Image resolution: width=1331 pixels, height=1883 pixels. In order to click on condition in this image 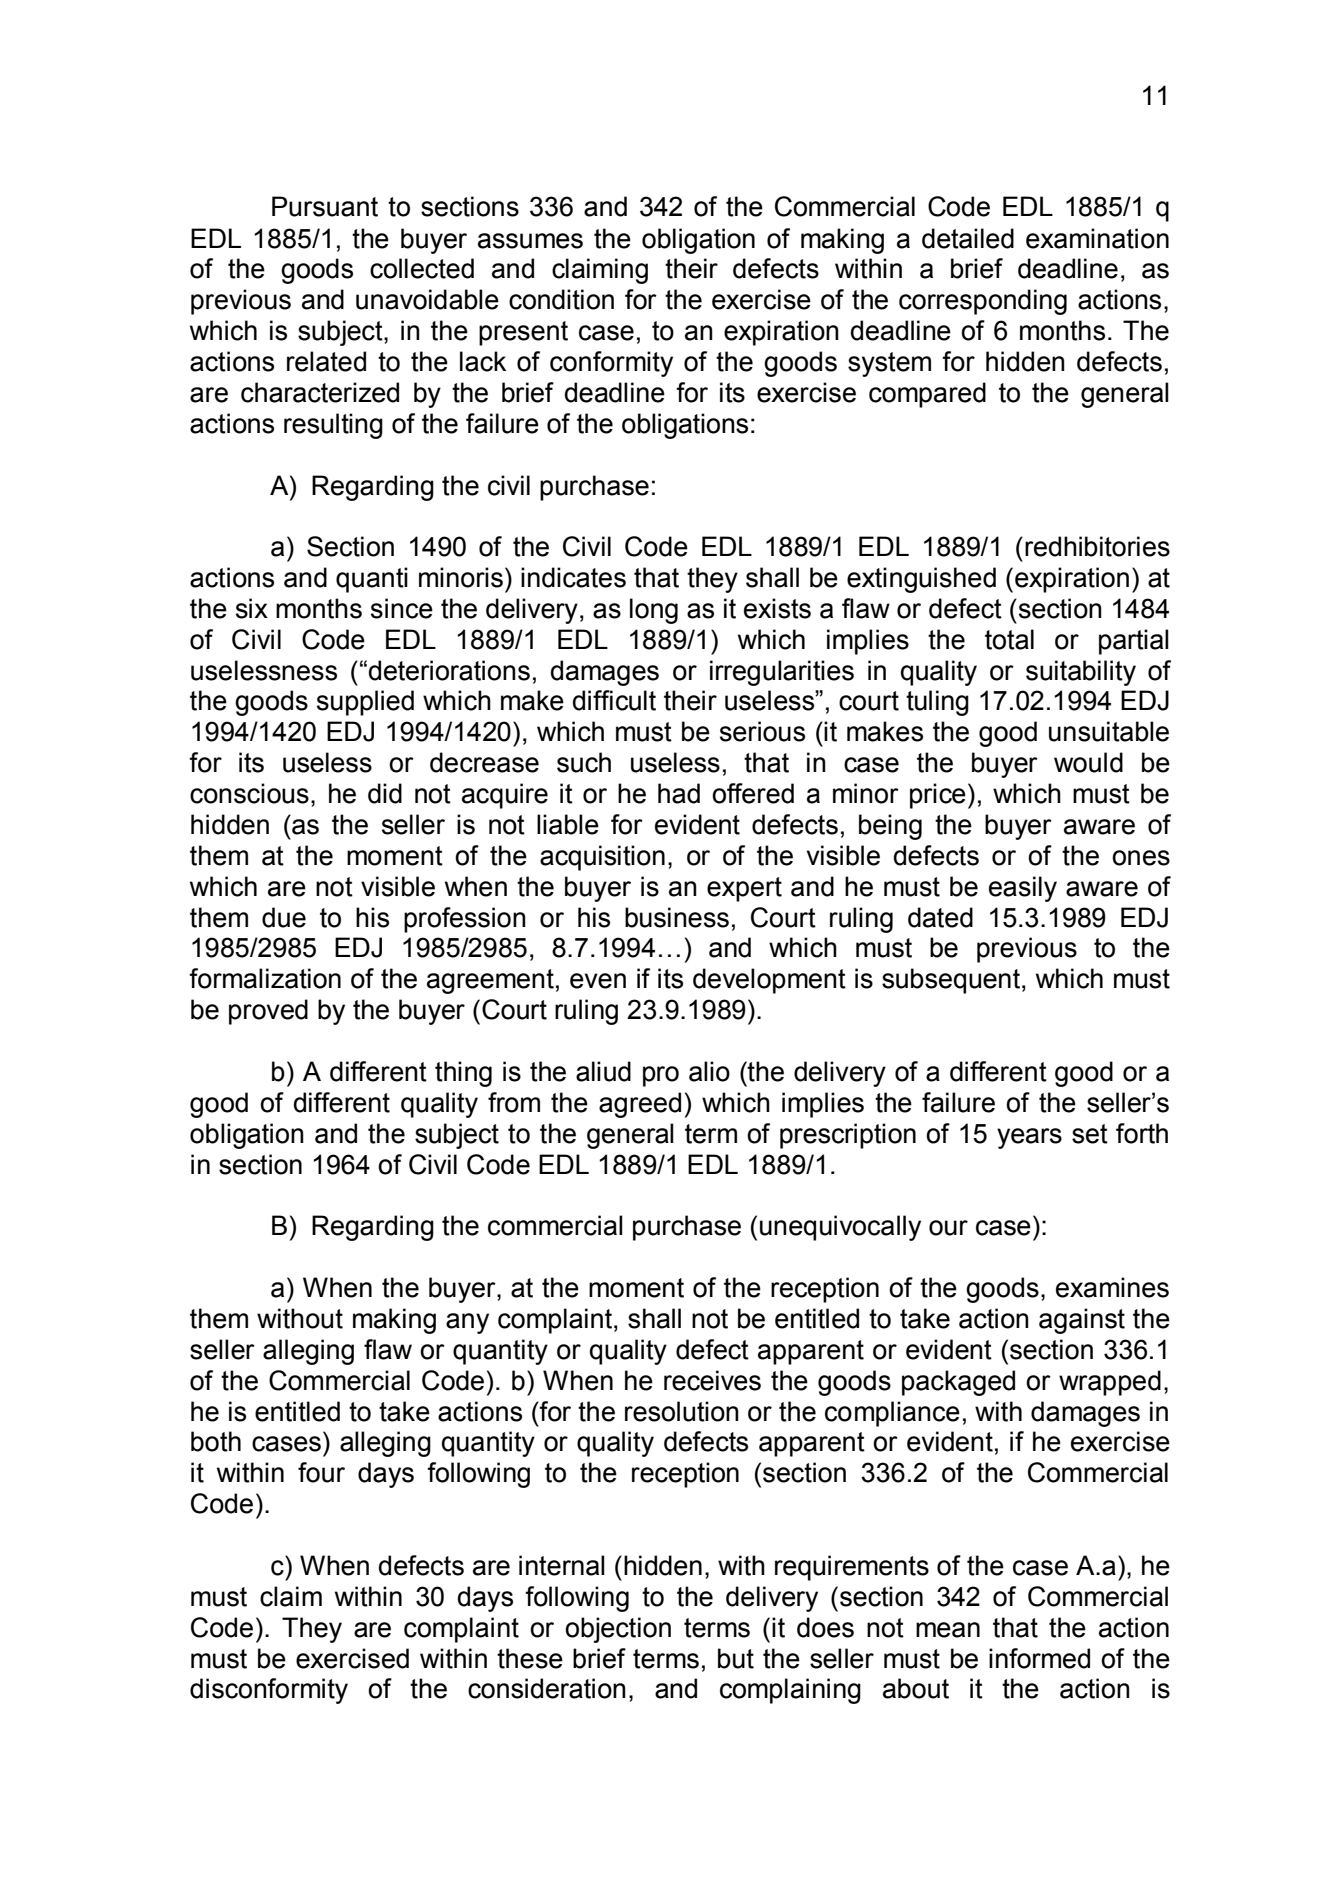, I will do `click(561, 299)`.
